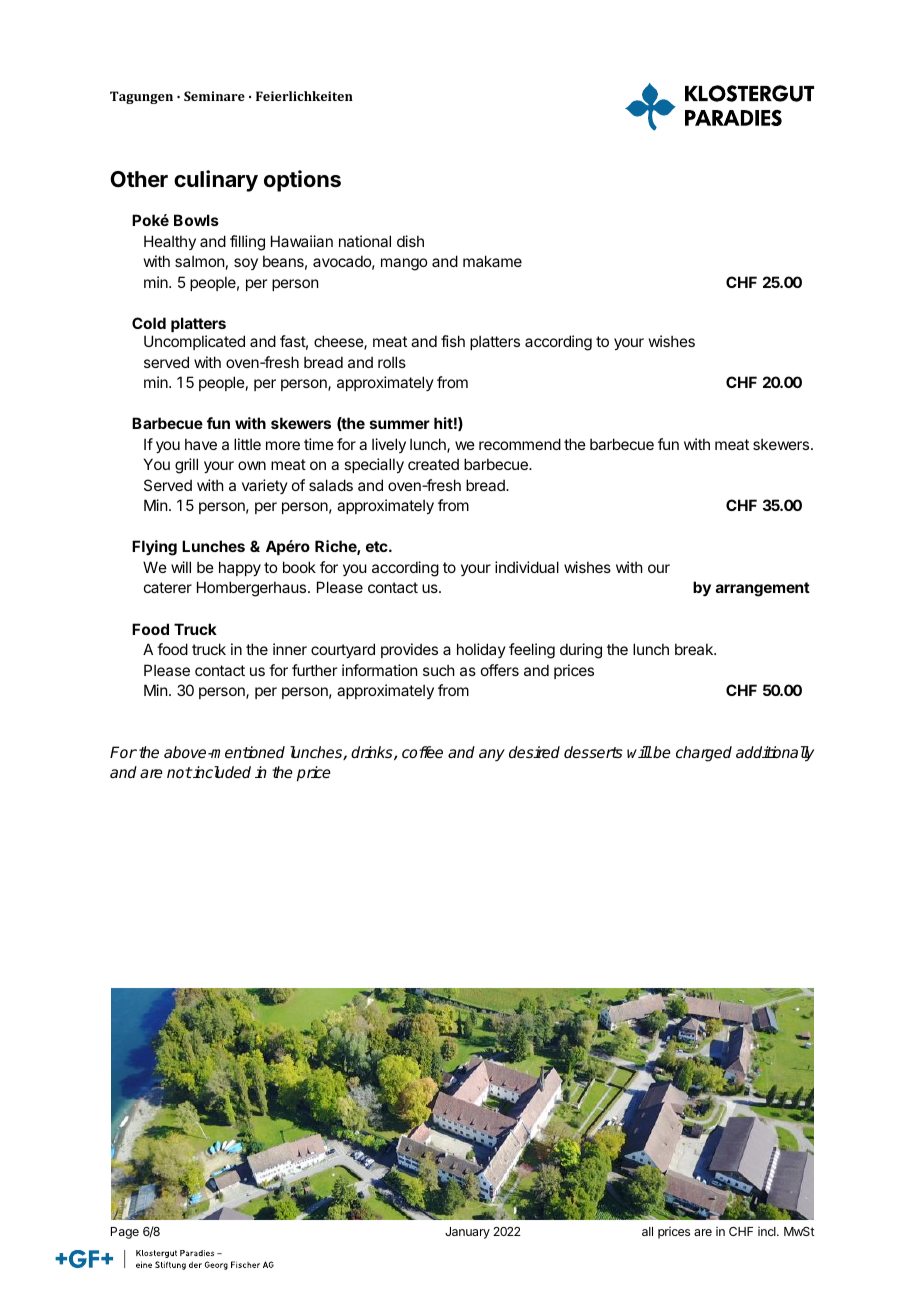 This screenshot has width=924, height=1308. Describe the element at coordinates (704, 754) in the screenshot. I see `charged` at that location.
